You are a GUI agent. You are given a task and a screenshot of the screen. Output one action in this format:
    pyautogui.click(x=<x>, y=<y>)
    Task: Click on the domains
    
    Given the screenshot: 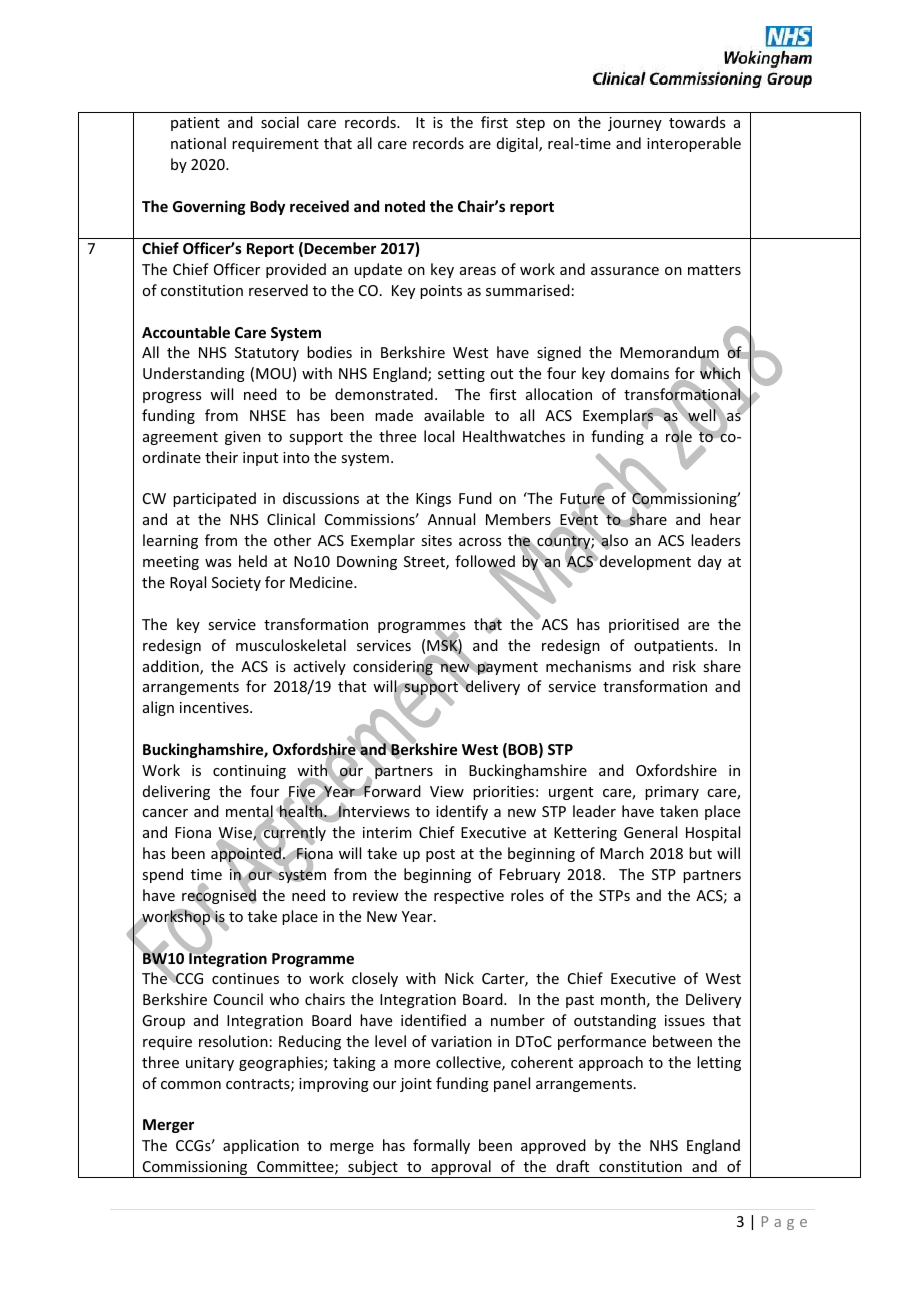 What is the action you would take?
    pyautogui.click(x=640, y=373)
